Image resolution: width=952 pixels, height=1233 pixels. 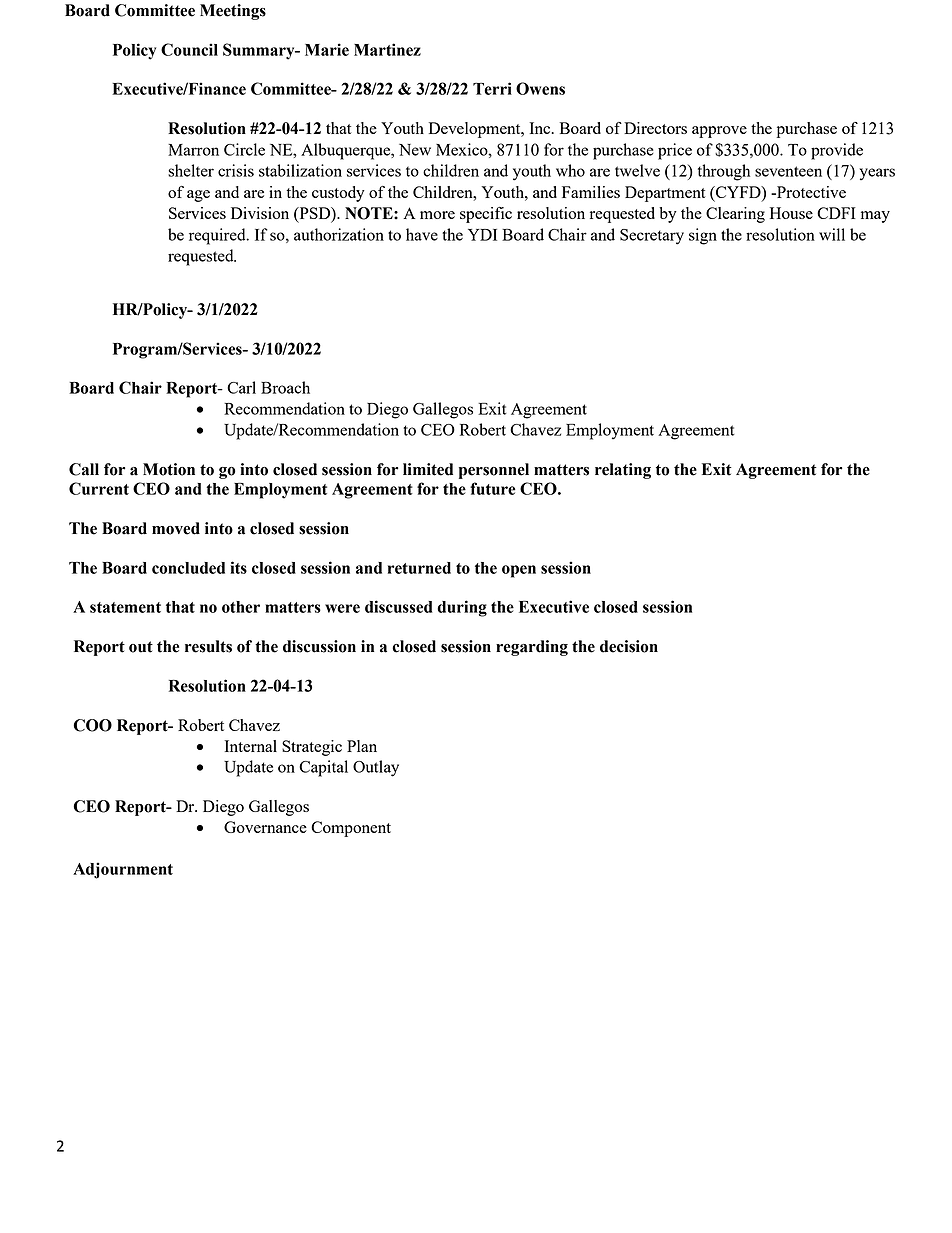 What do you see at coordinates (188, 568) in the document?
I see `concluded` at bounding box center [188, 568].
